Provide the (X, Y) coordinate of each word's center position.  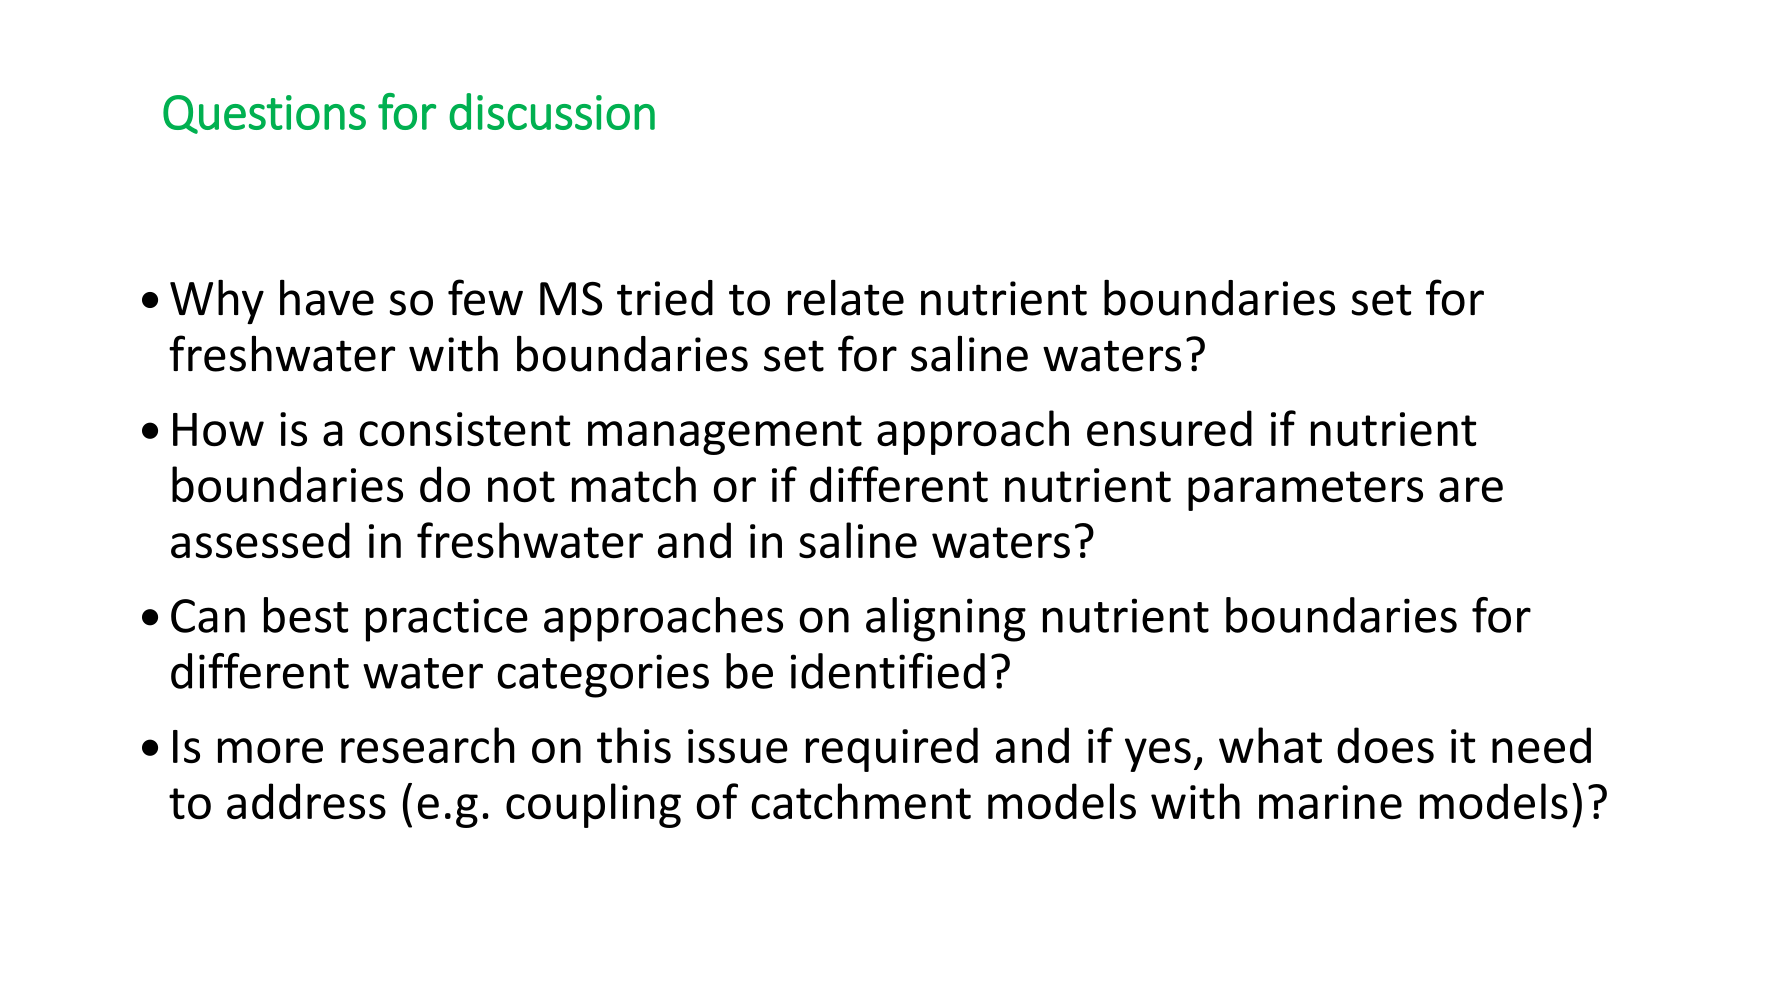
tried (665, 298)
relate (846, 297)
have (327, 297)
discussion (552, 111)
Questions (264, 114)
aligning (946, 619)
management (725, 435)
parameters (1305, 491)
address (306, 801)
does (1385, 745)
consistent (464, 429)
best (306, 615)
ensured (1169, 428)
